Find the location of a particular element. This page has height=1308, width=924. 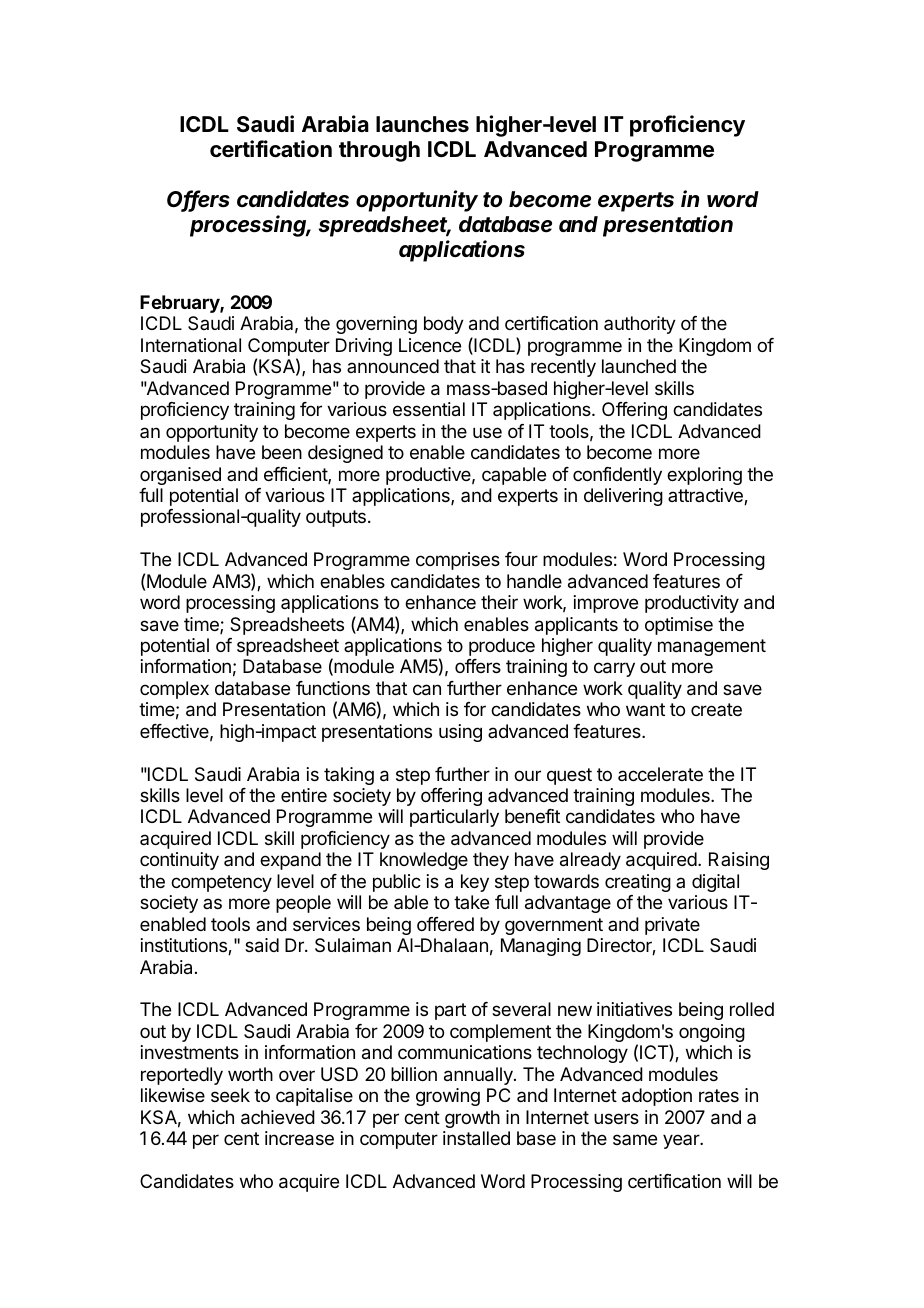

authority is located at coordinates (640, 325).
